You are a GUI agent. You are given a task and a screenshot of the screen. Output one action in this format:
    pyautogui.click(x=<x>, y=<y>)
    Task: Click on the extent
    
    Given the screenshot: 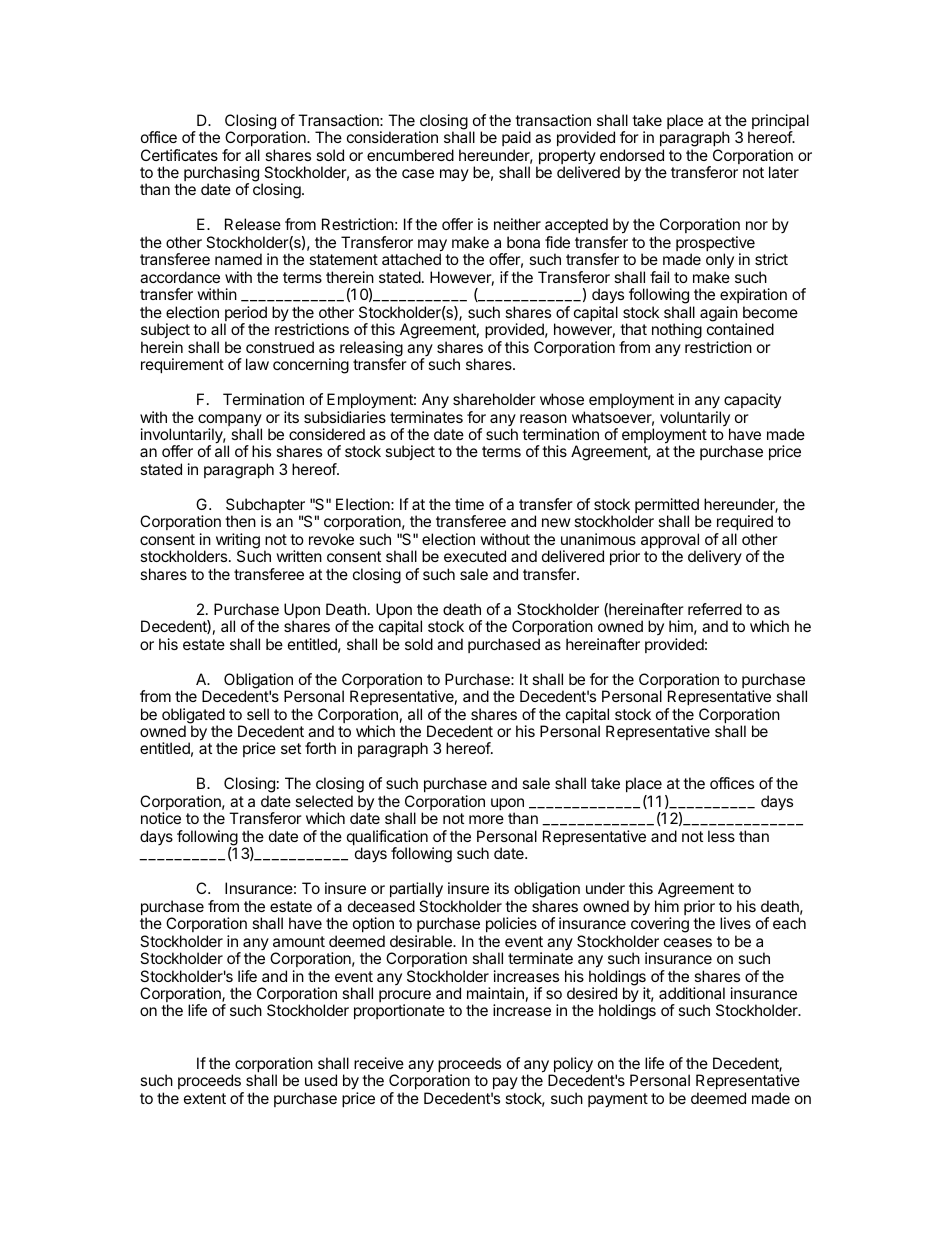 What is the action you would take?
    pyautogui.click(x=205, y=1098)
